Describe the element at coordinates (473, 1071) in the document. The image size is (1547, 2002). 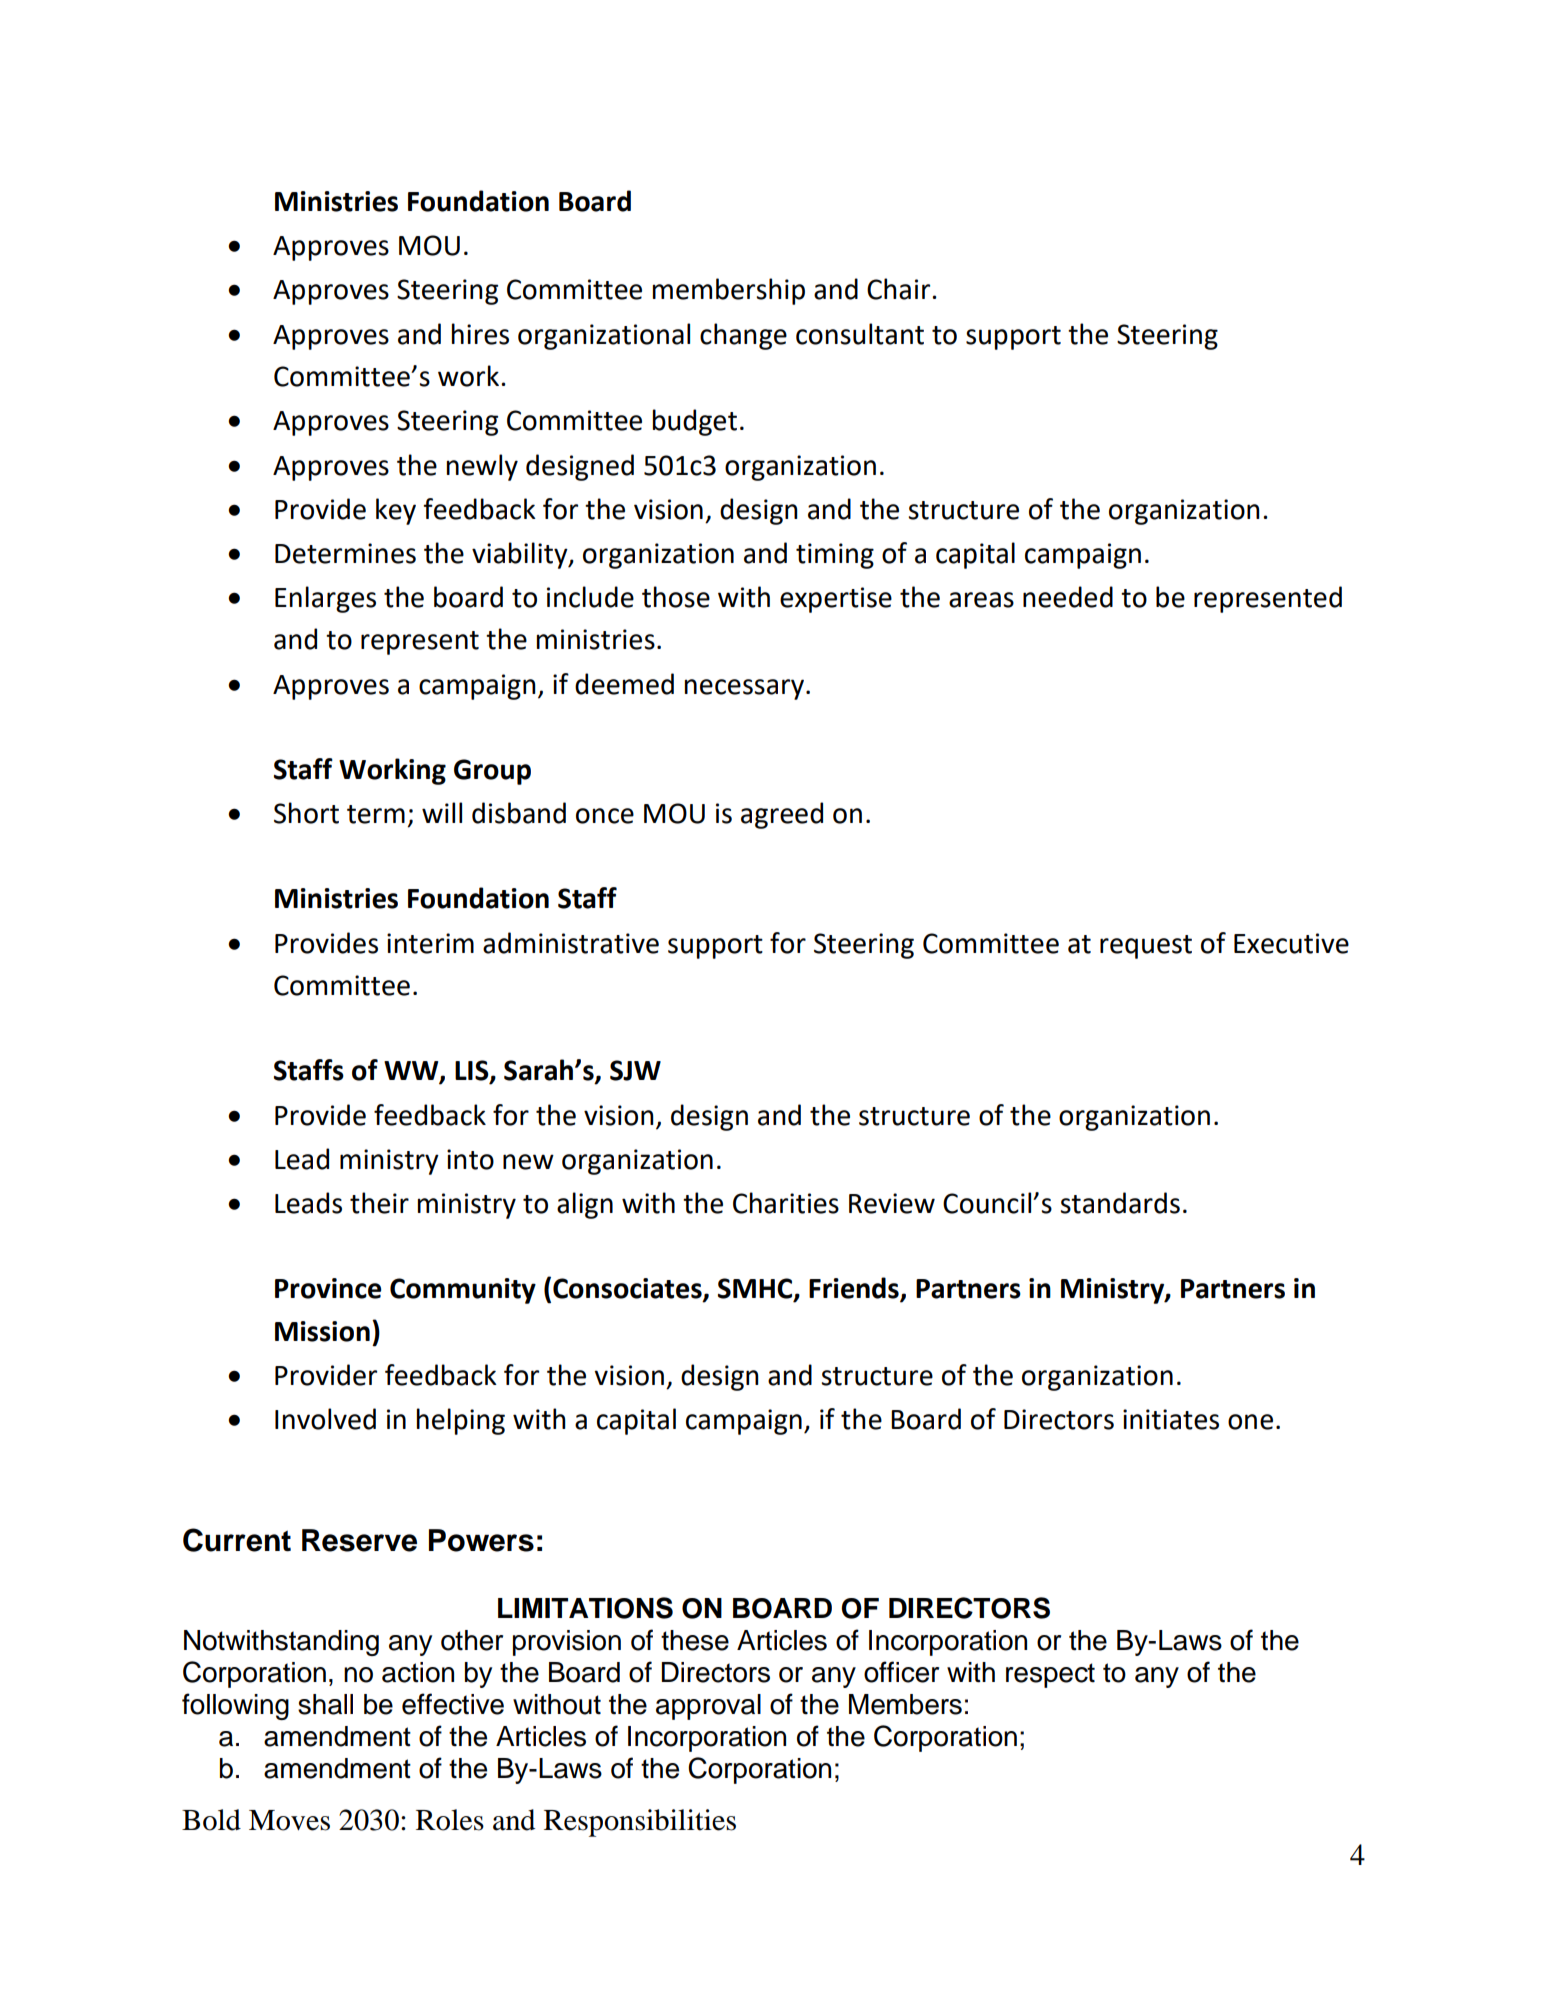
I see `LIS` at that location.
